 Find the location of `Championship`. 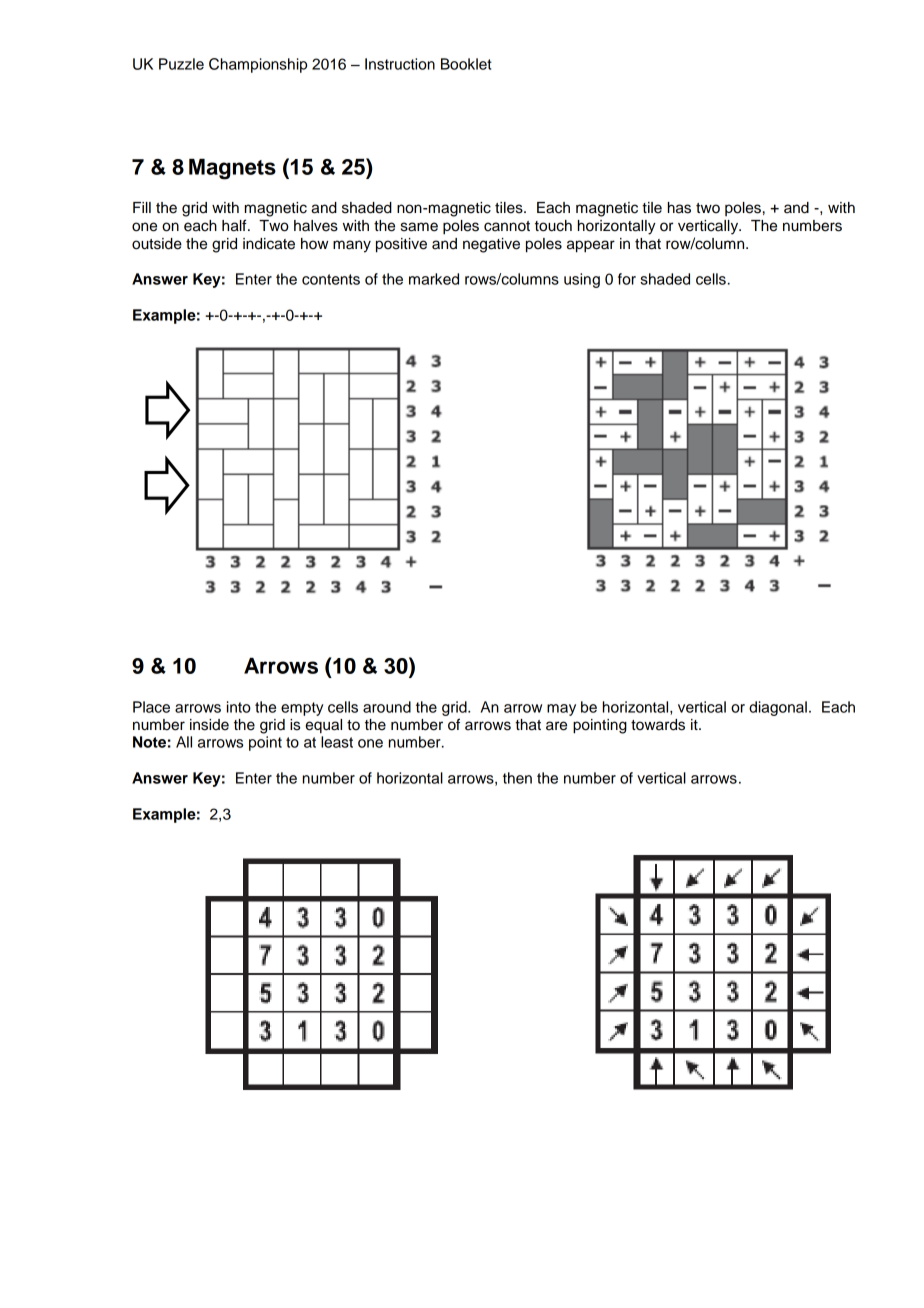

Championship is located at coordinates (258, 65).
